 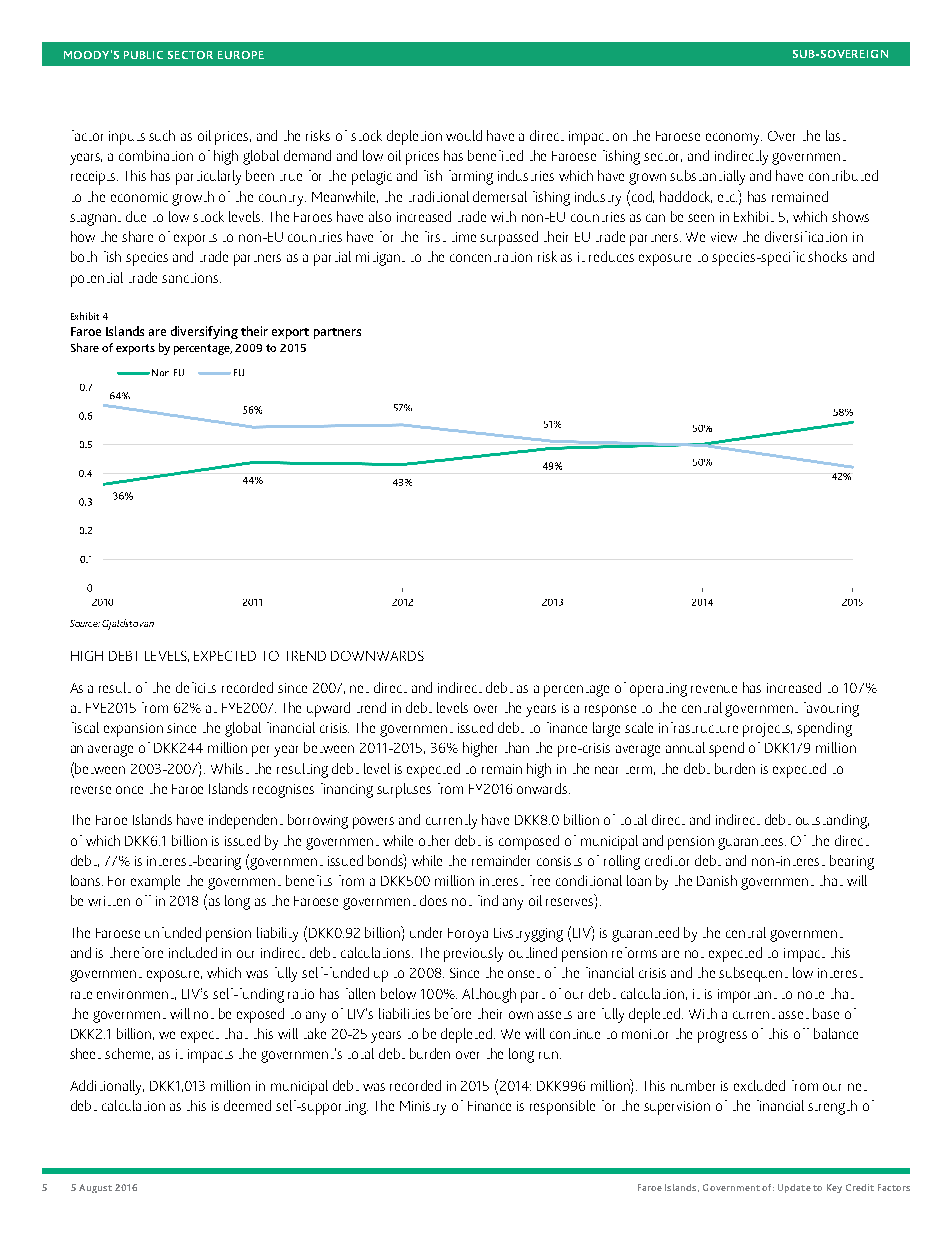 What do you see at coordinates (377, 656) in the screenshot?
I see `DOWNWARDS` at bounding box center [377, 656].
